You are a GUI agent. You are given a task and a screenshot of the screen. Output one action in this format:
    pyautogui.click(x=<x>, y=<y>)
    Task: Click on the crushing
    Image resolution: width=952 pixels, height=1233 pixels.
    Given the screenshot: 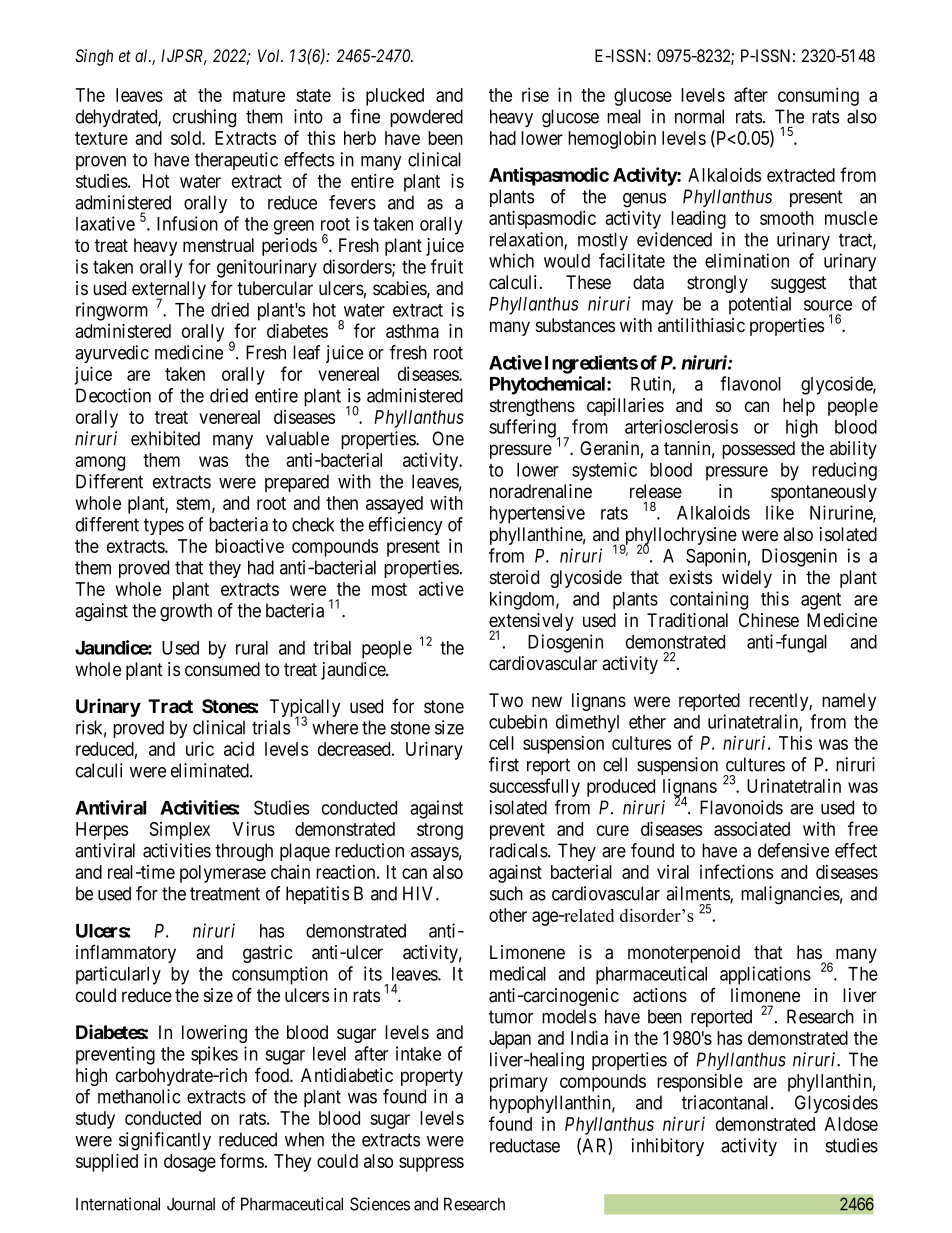 What is the action you would take?
    pyautogui.click(x=204, y=118)
